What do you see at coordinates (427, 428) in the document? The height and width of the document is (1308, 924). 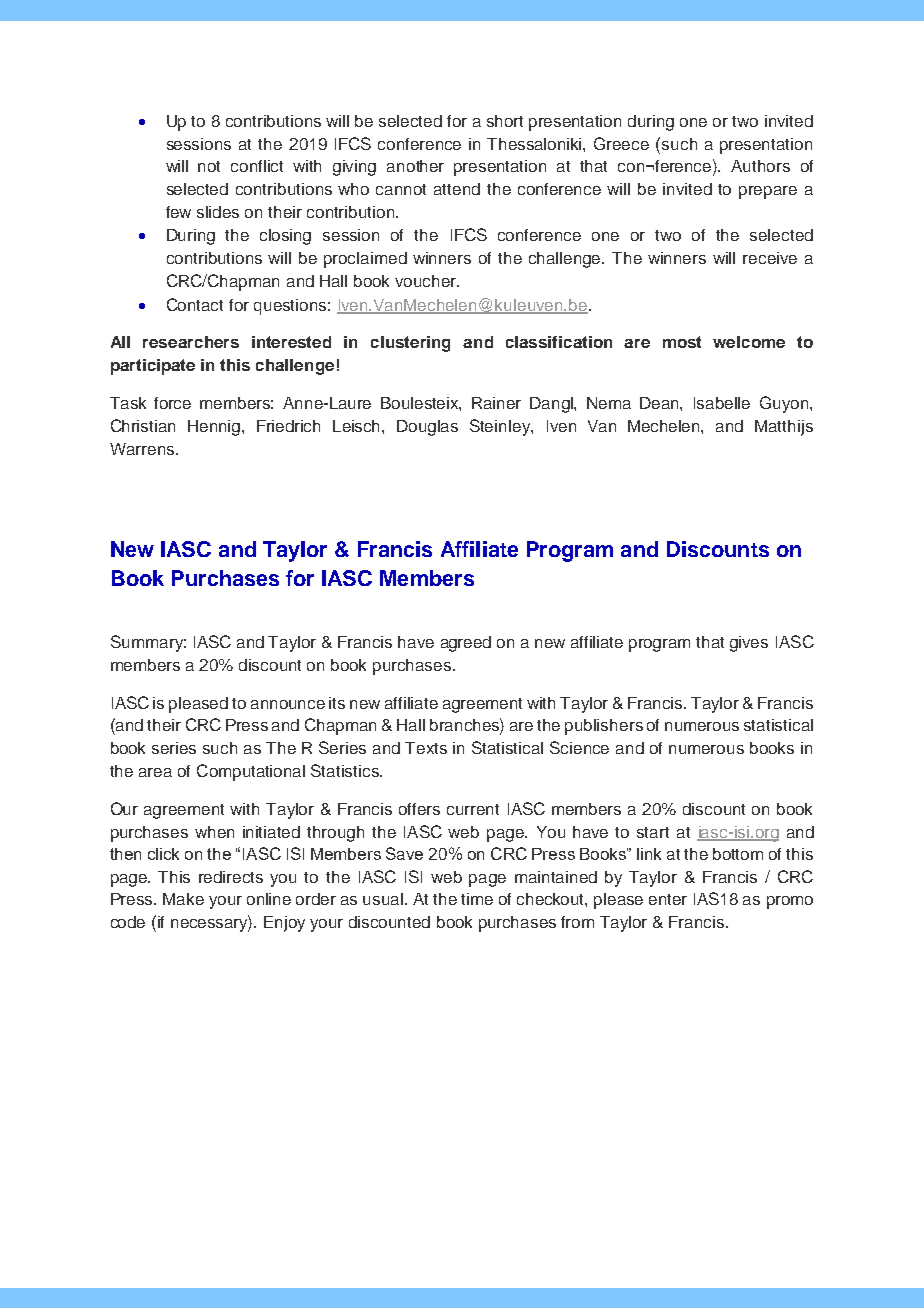 I see `Douglas` at bounding box center [427, 428].
